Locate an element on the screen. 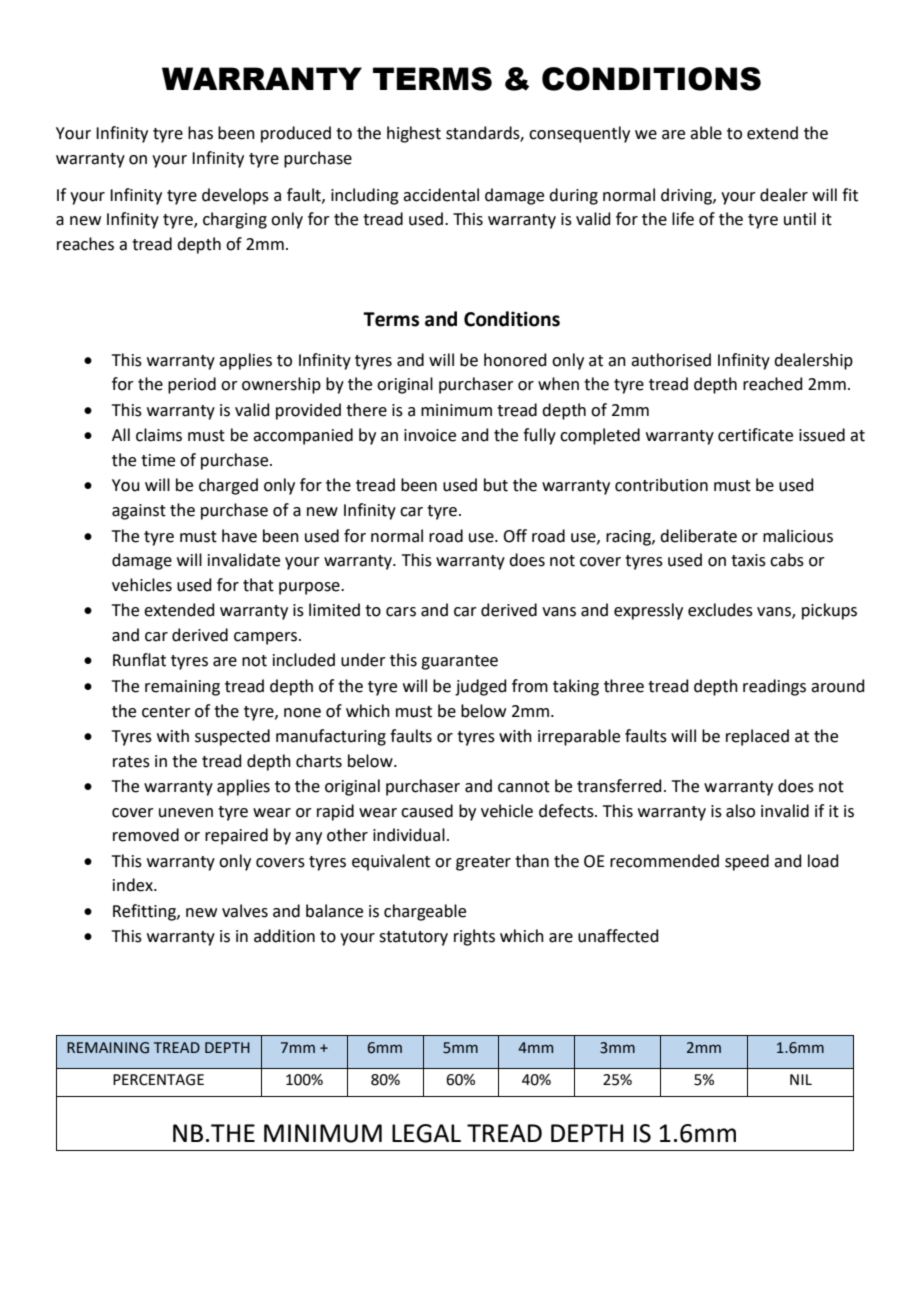 This screenshot has height=1307, width=924. LEGAL is located at coordinates (426, 1133).
